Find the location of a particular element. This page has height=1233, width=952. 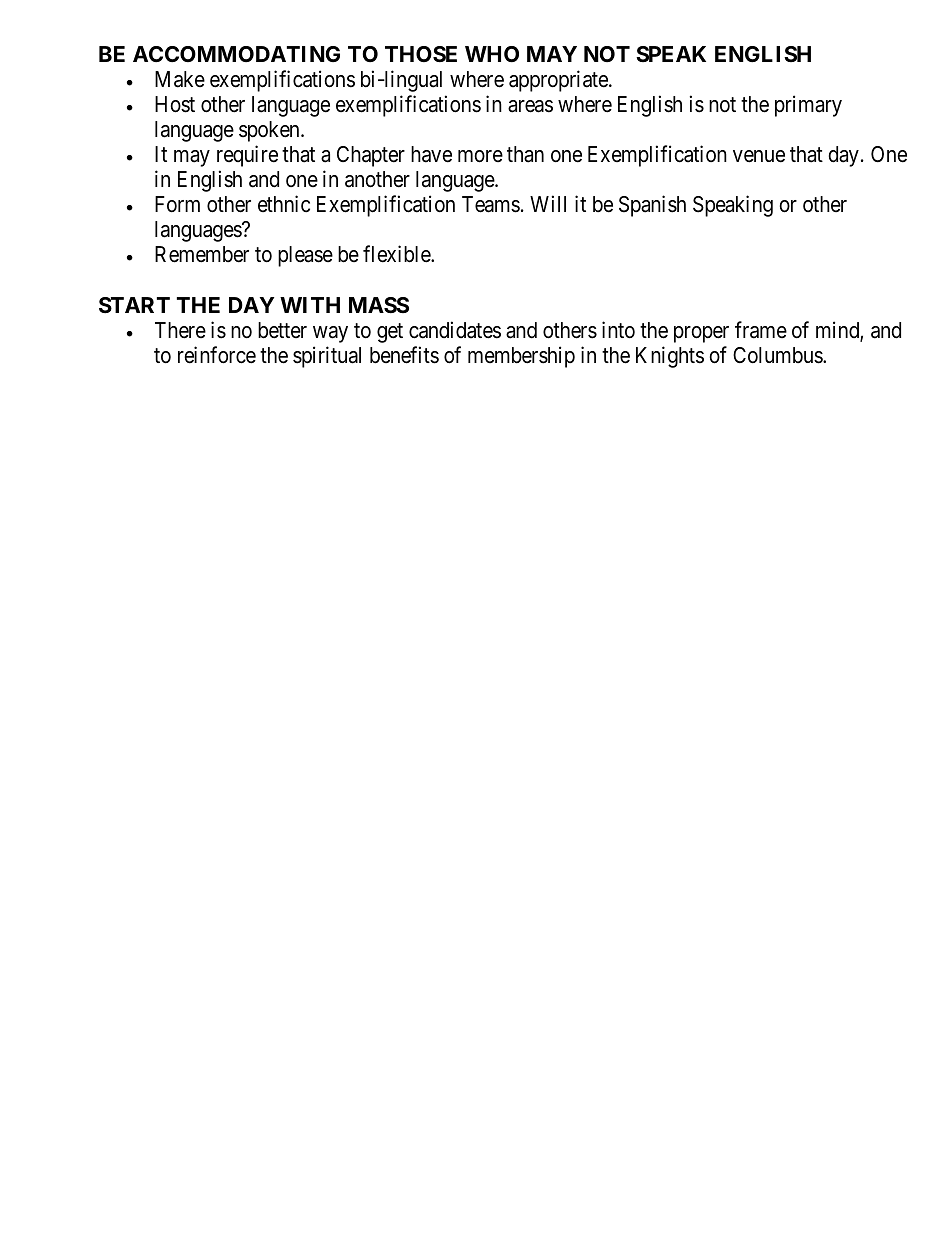

Remember is located at coordinates (202, 254).
